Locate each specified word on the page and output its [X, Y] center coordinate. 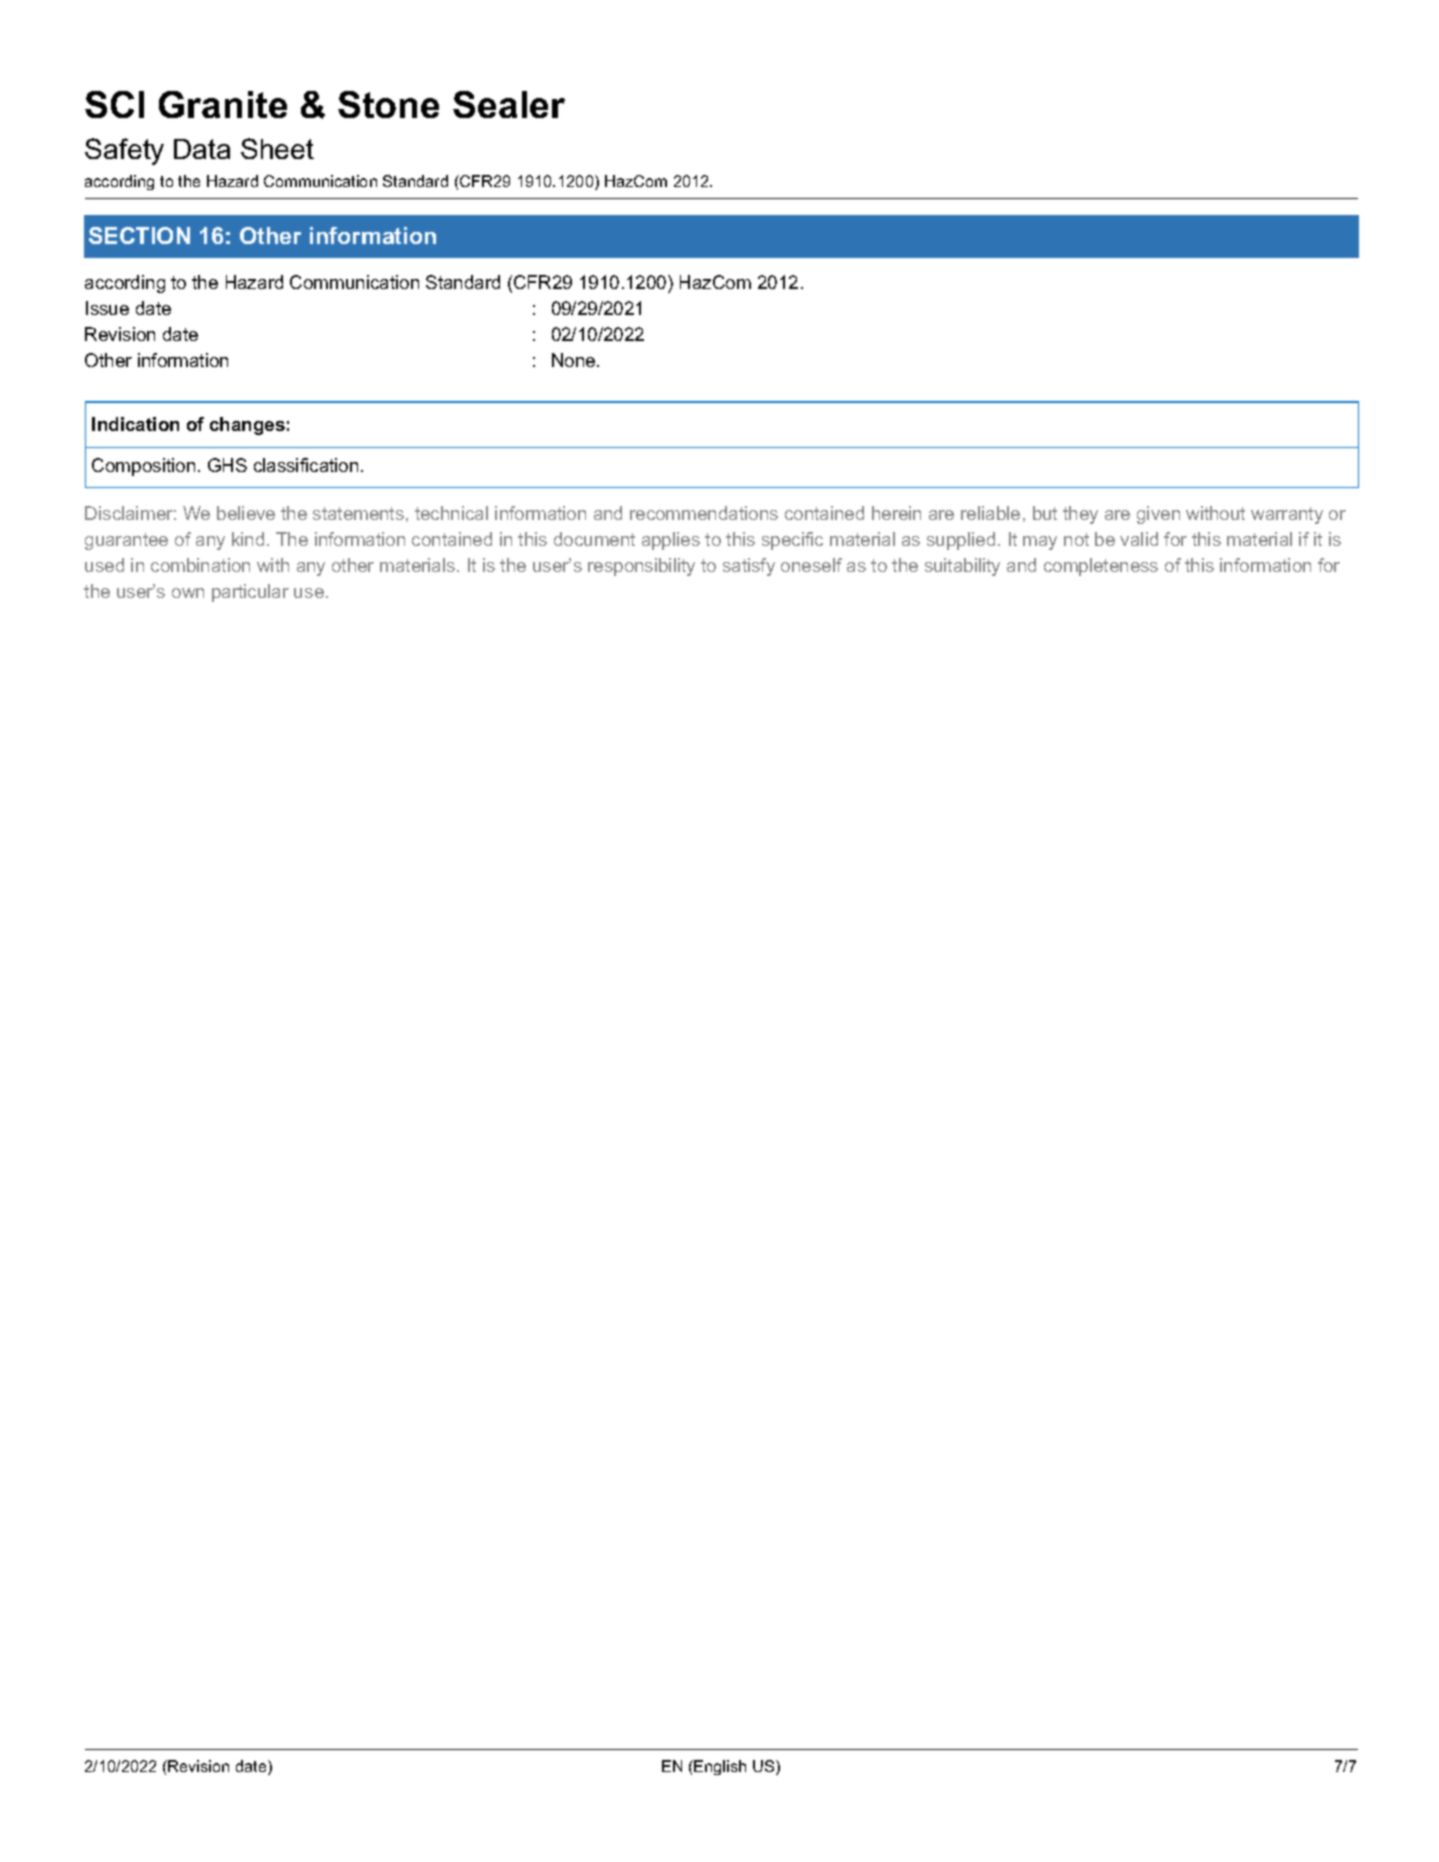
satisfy [749, 567]
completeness [1101, 567]
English [720, 1767]
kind [248, 539]
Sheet [277, 148]
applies [671, 541]
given [1158, 515]
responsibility [641, 567]
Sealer [509, 104]
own [188, 593]
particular [250, 593]
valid [1139, 539]
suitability [962, 567]
